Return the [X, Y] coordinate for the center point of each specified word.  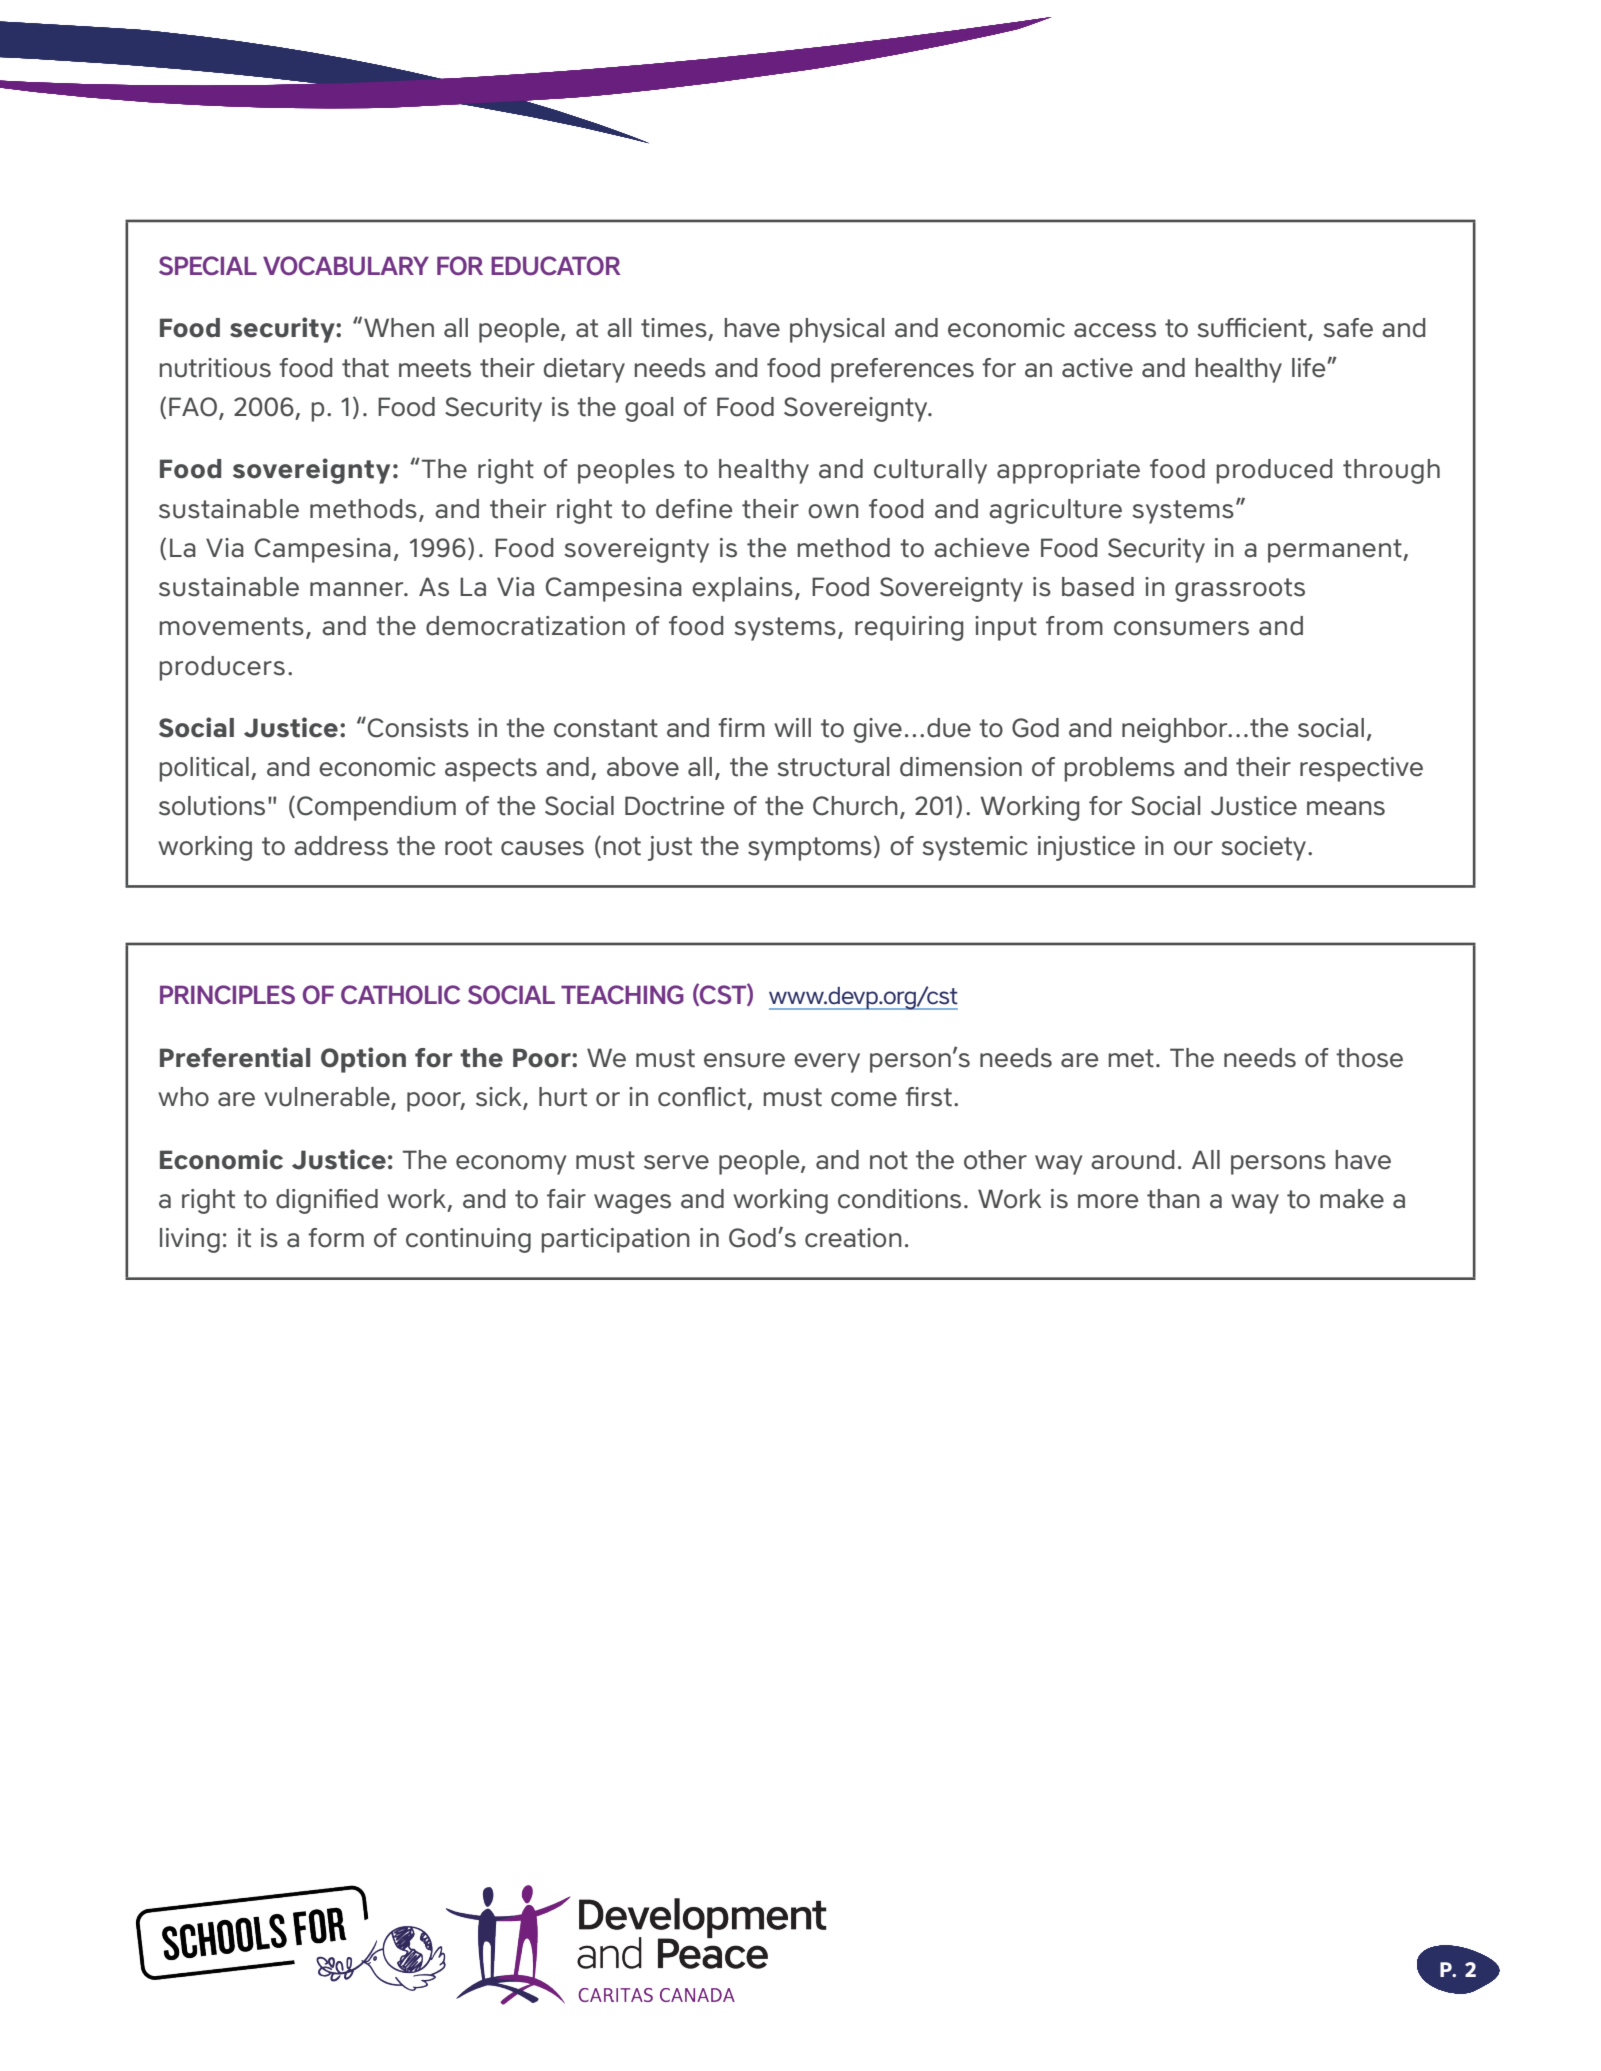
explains [742, 589]
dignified [327, 1201]
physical [837, 330]
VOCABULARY [346, 266]
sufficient [1253, 329]
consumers [1181, 628]
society [1265, 848]
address [341, 846]
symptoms [810, 849]
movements [232, 626]
